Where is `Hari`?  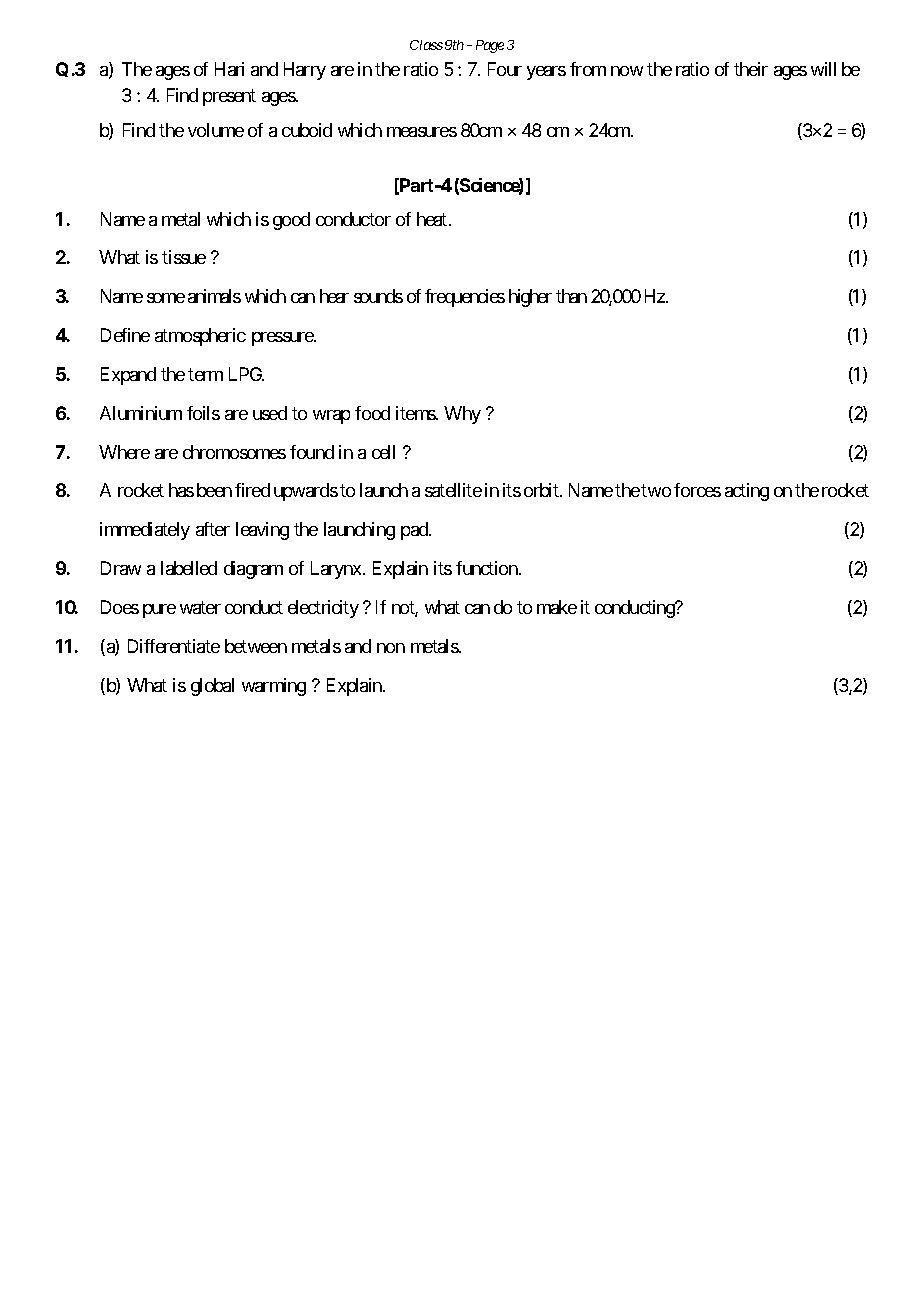
Hari is located at coordinates (229, 69).
